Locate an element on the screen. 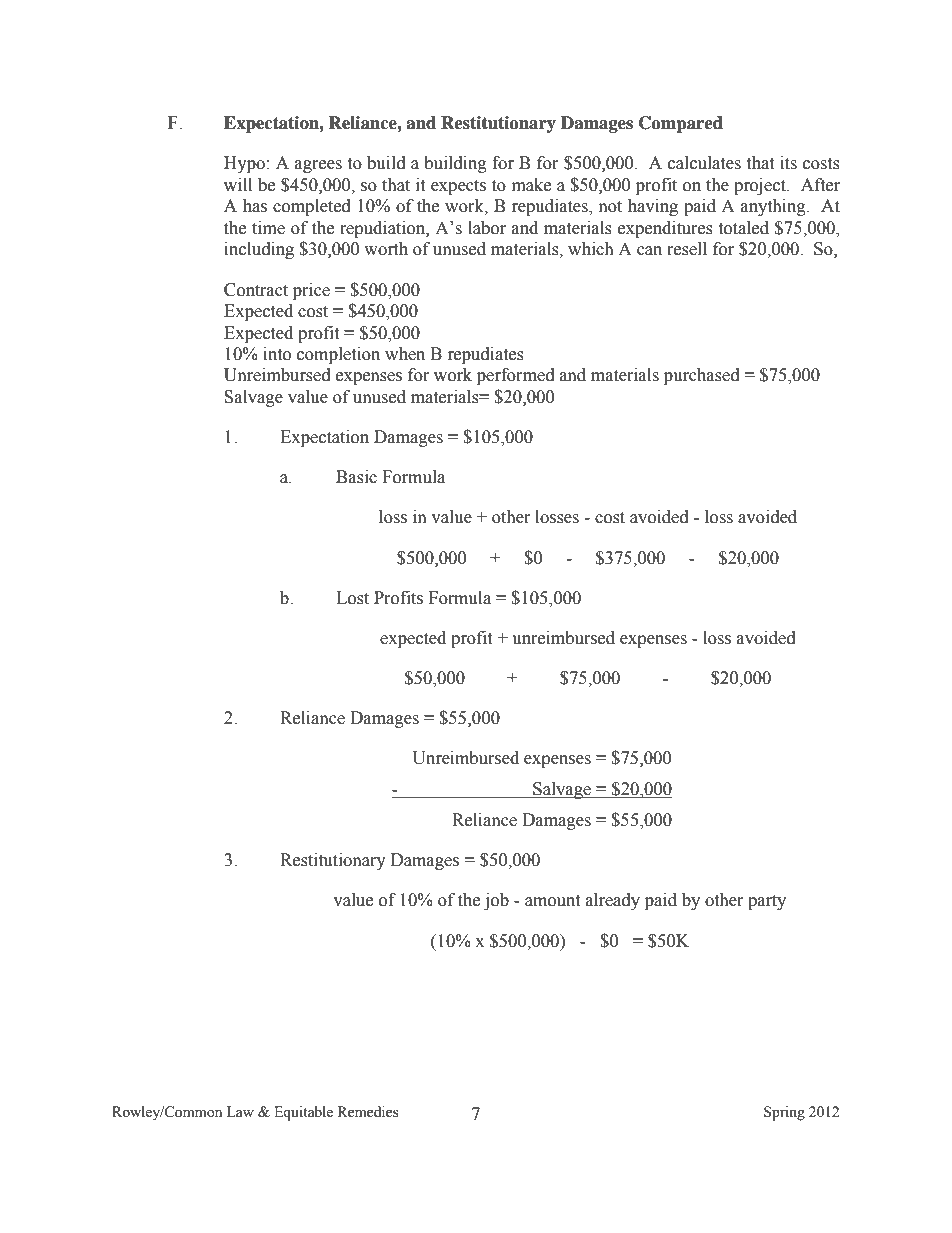 This screenshot has height=1233, width=952. Remedies is located at coordinates (368, 1112).
